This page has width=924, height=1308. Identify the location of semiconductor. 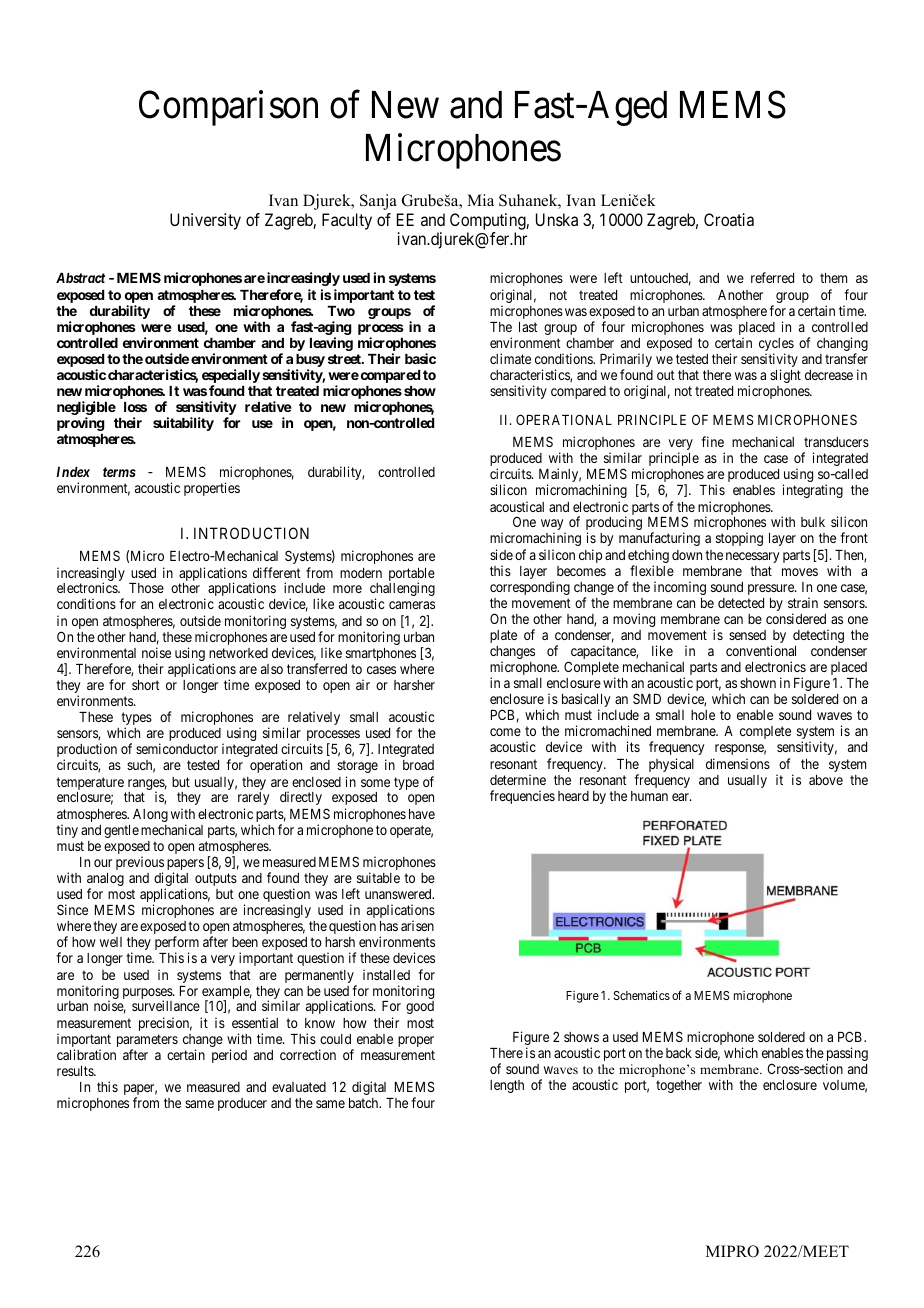
(177, 748).
